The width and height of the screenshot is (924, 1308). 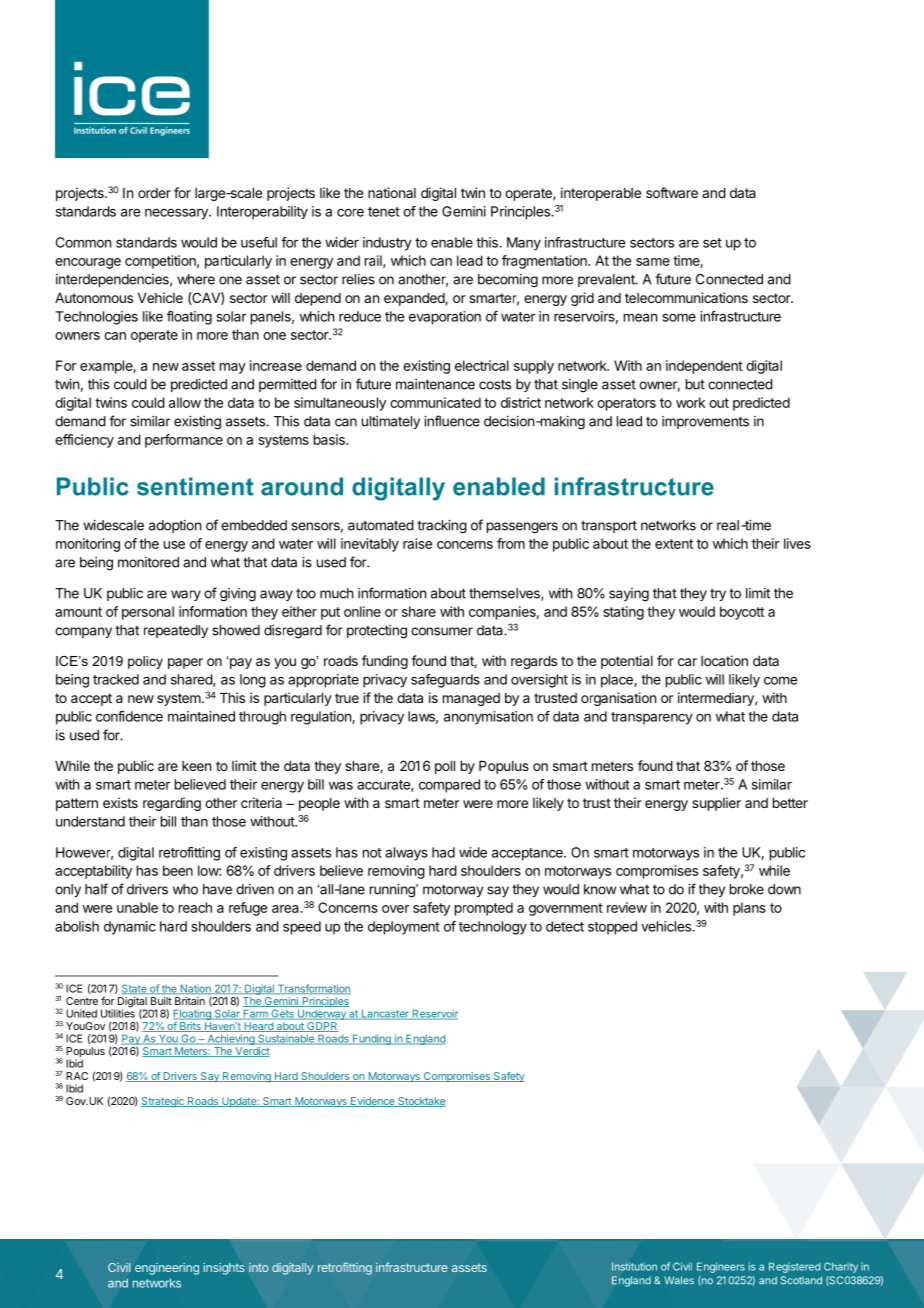 What do you see at coordinates (672, 192) in the screenshot?
I see `software` at bounding box center [672, 192].
